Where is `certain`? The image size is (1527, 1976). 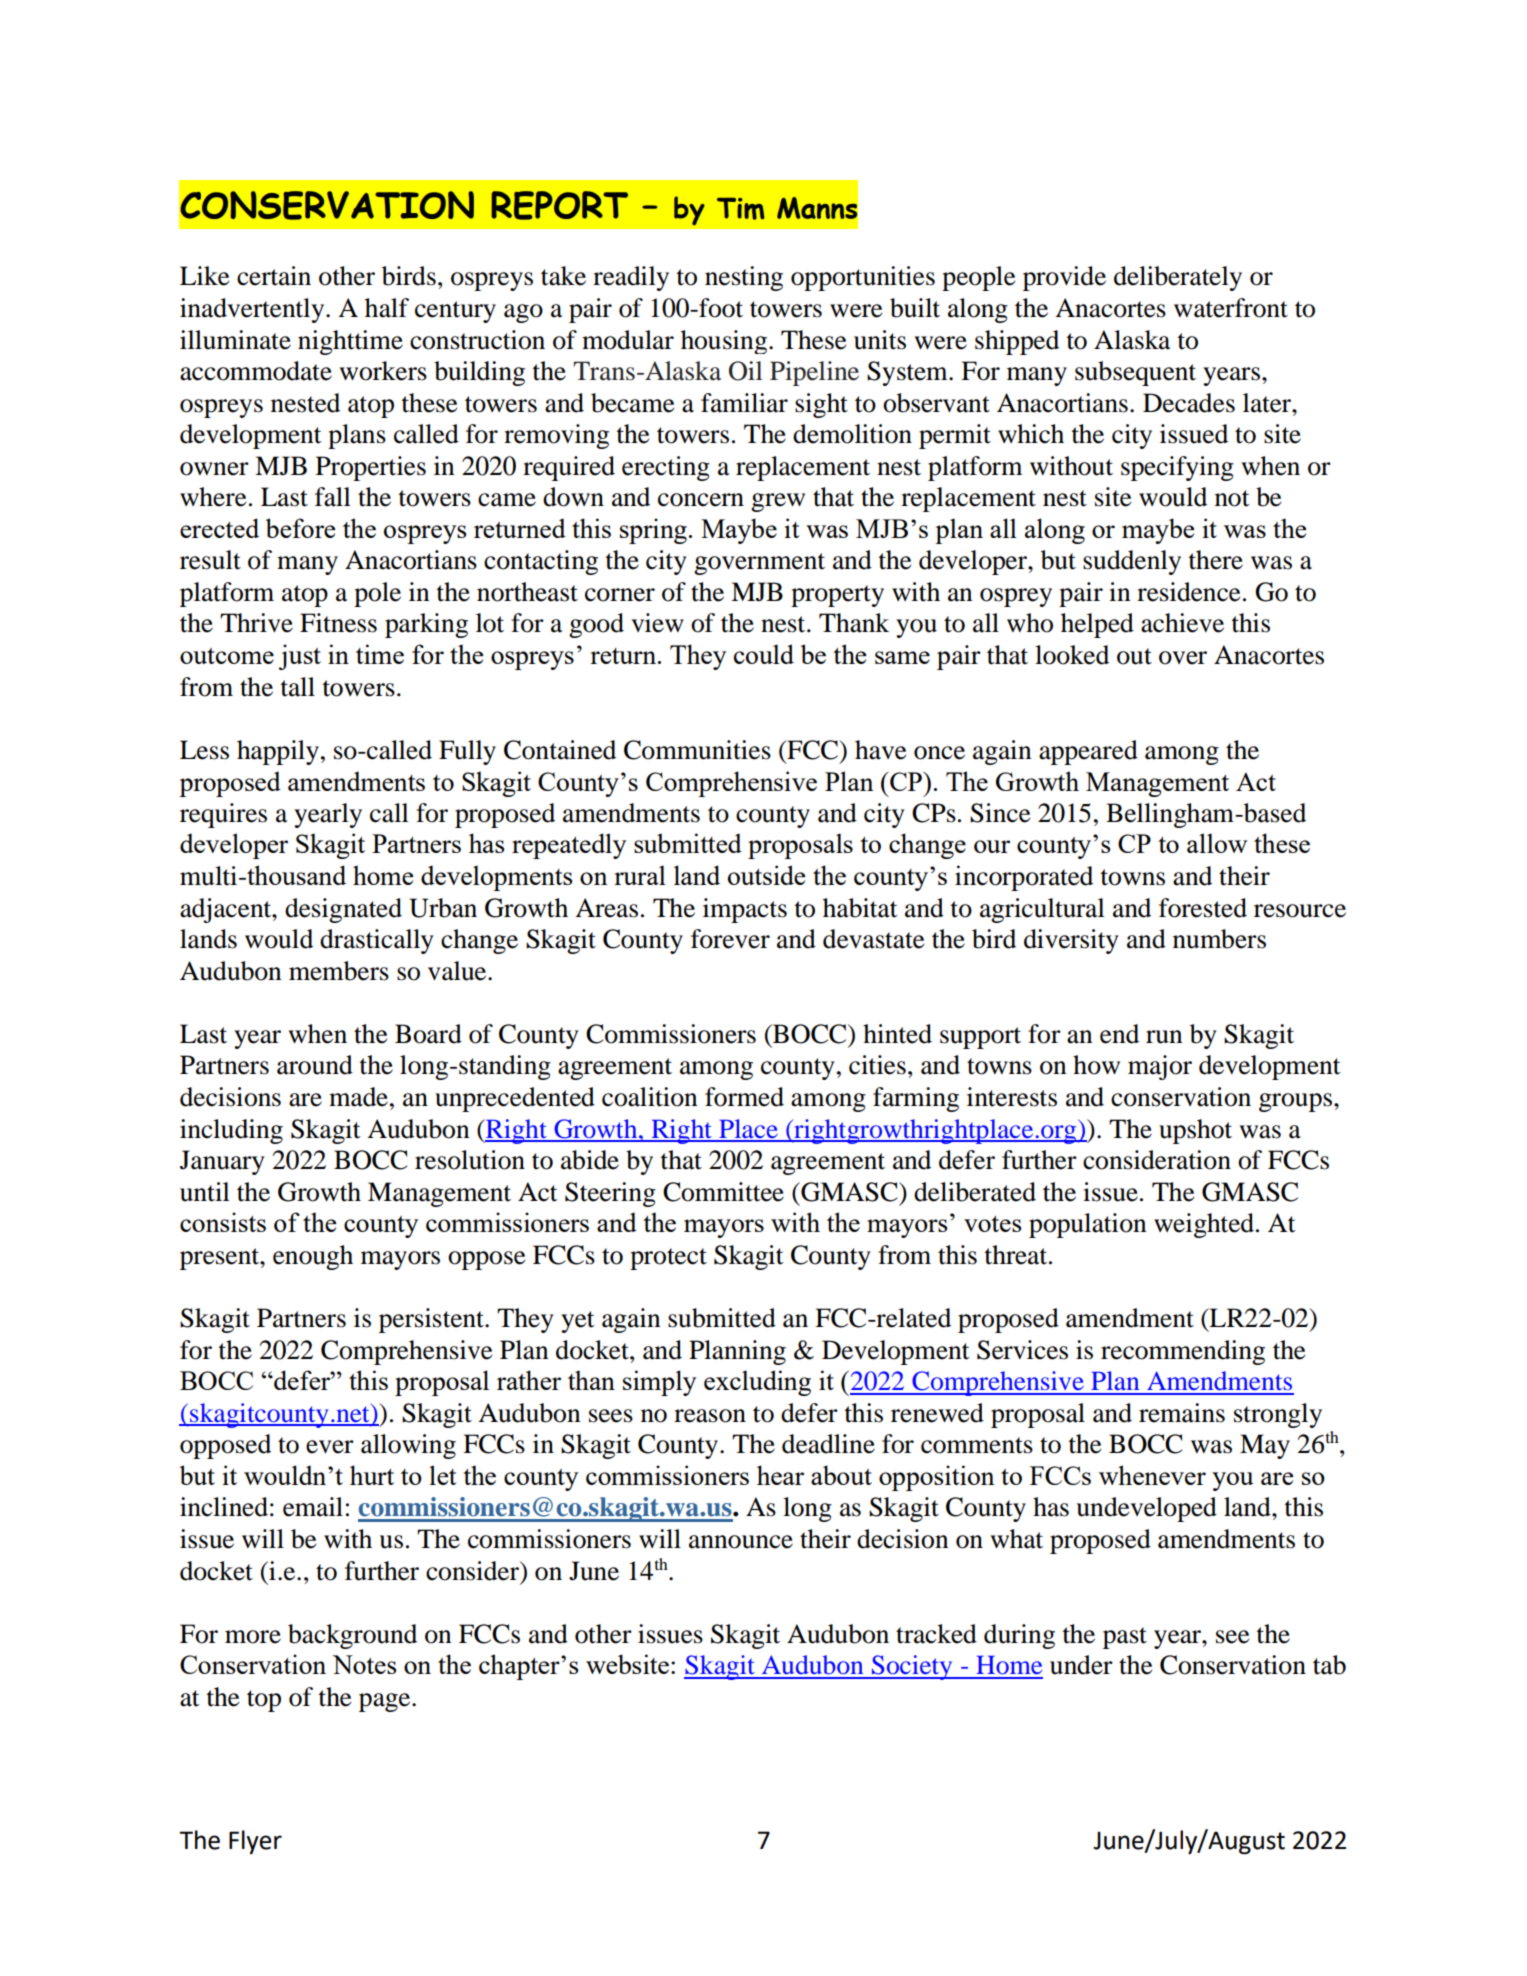
certain is located at coordinates (274, 276).
